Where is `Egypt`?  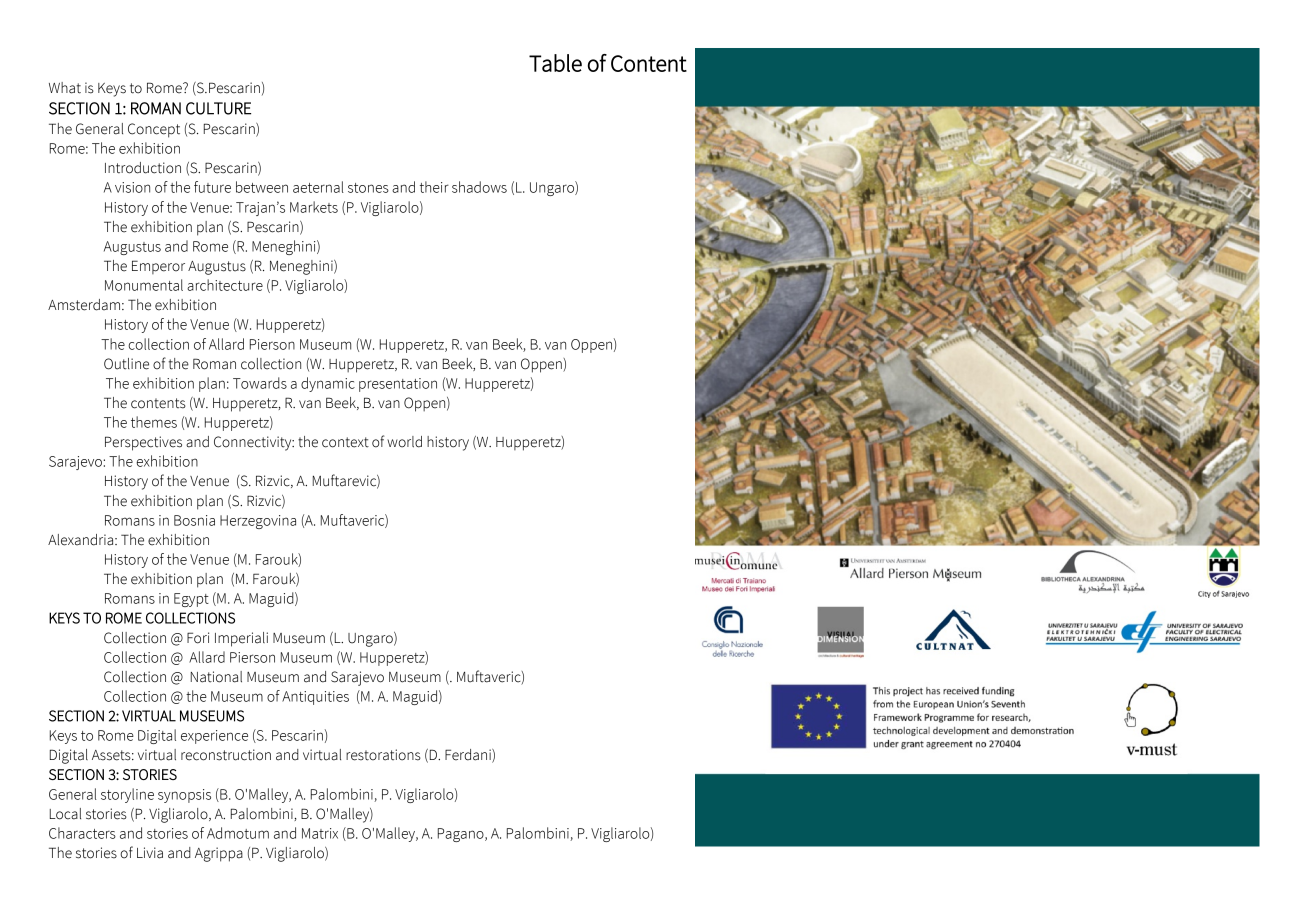
Egypt is located at coordinates (191, 600).
